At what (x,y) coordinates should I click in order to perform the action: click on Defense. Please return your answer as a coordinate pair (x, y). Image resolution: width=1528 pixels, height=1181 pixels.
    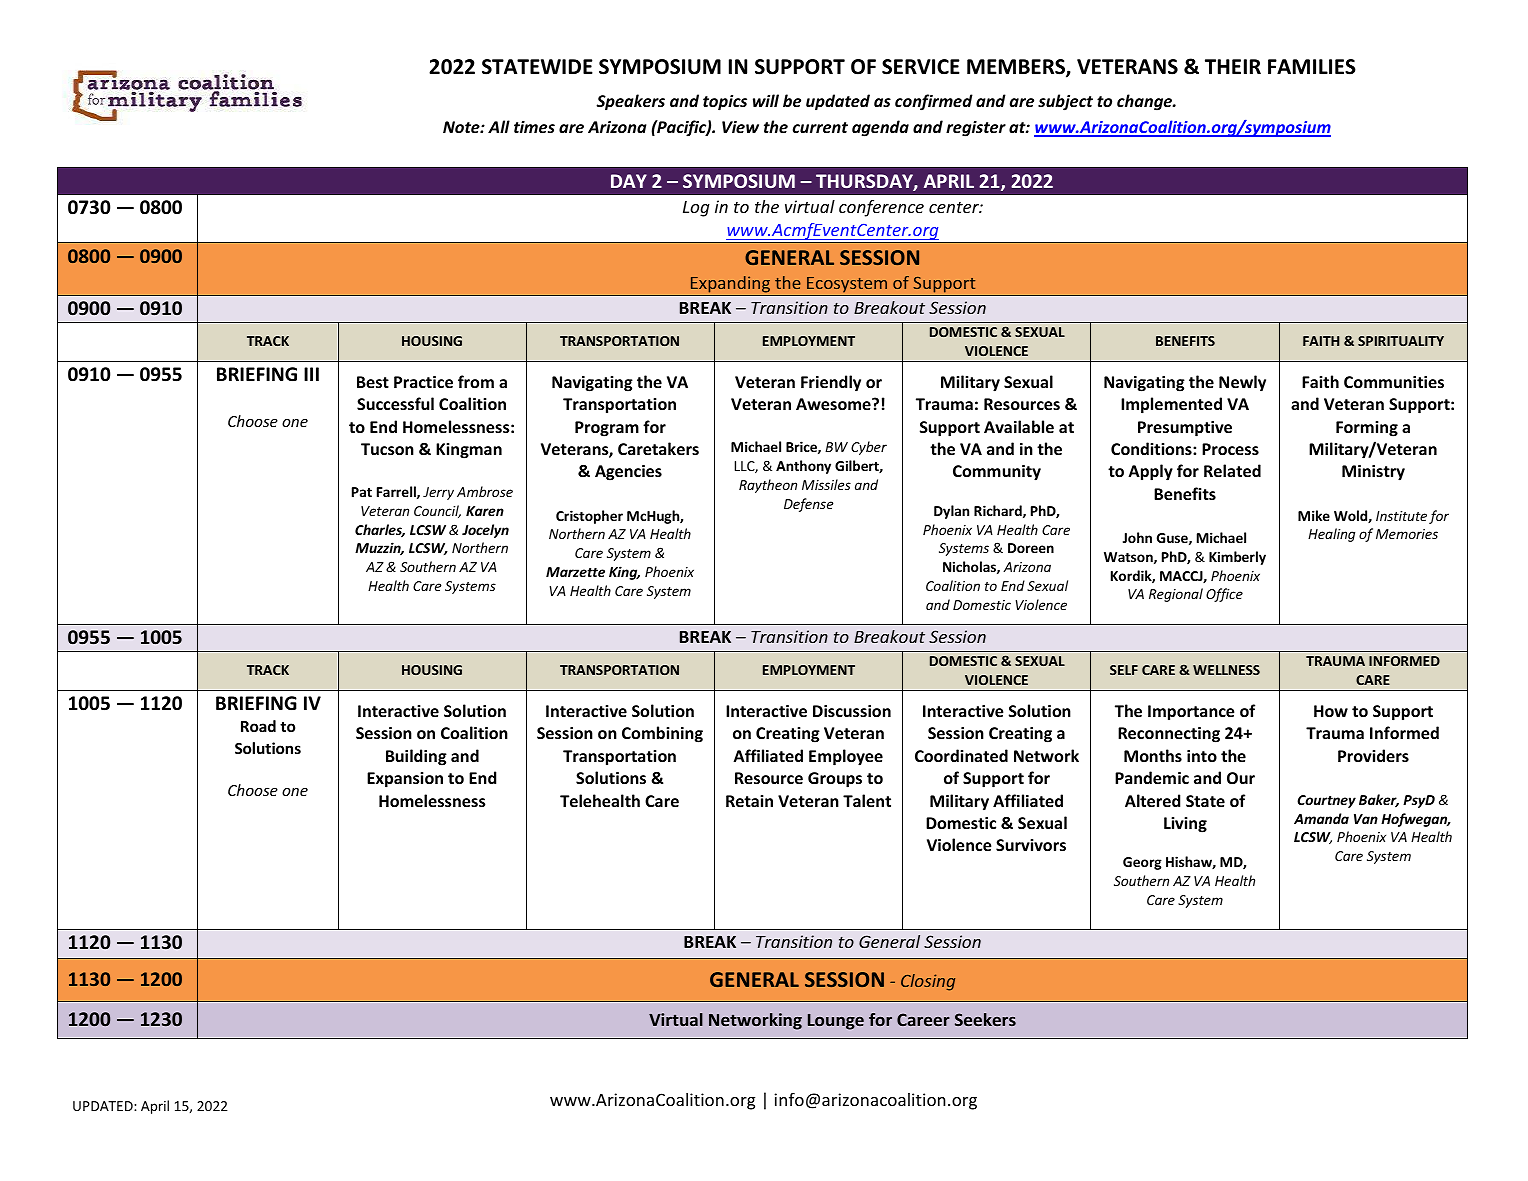
    Looking at the image, I should click on (809, 505).
